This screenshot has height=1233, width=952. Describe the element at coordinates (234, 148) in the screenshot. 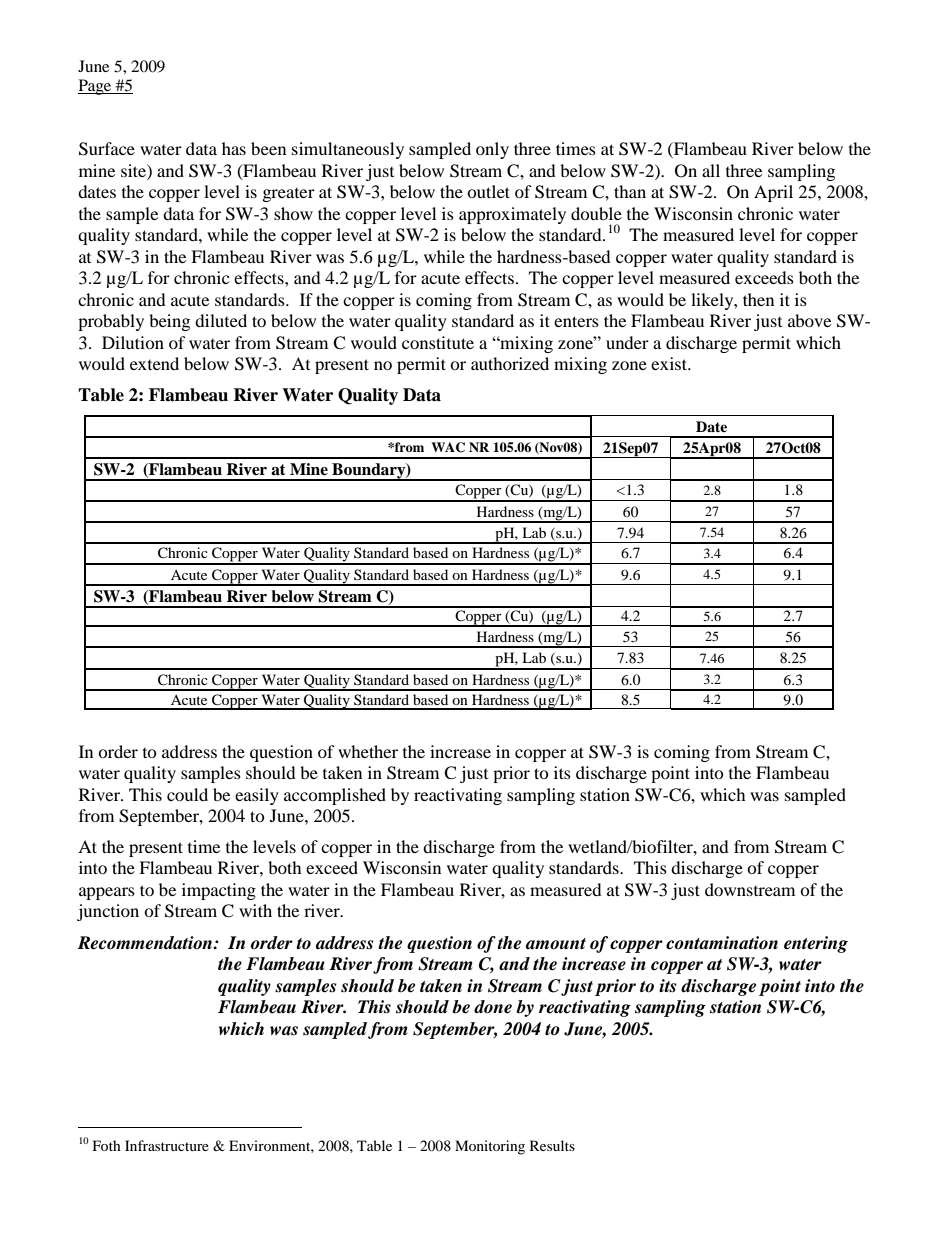

I see `has` at that location.
